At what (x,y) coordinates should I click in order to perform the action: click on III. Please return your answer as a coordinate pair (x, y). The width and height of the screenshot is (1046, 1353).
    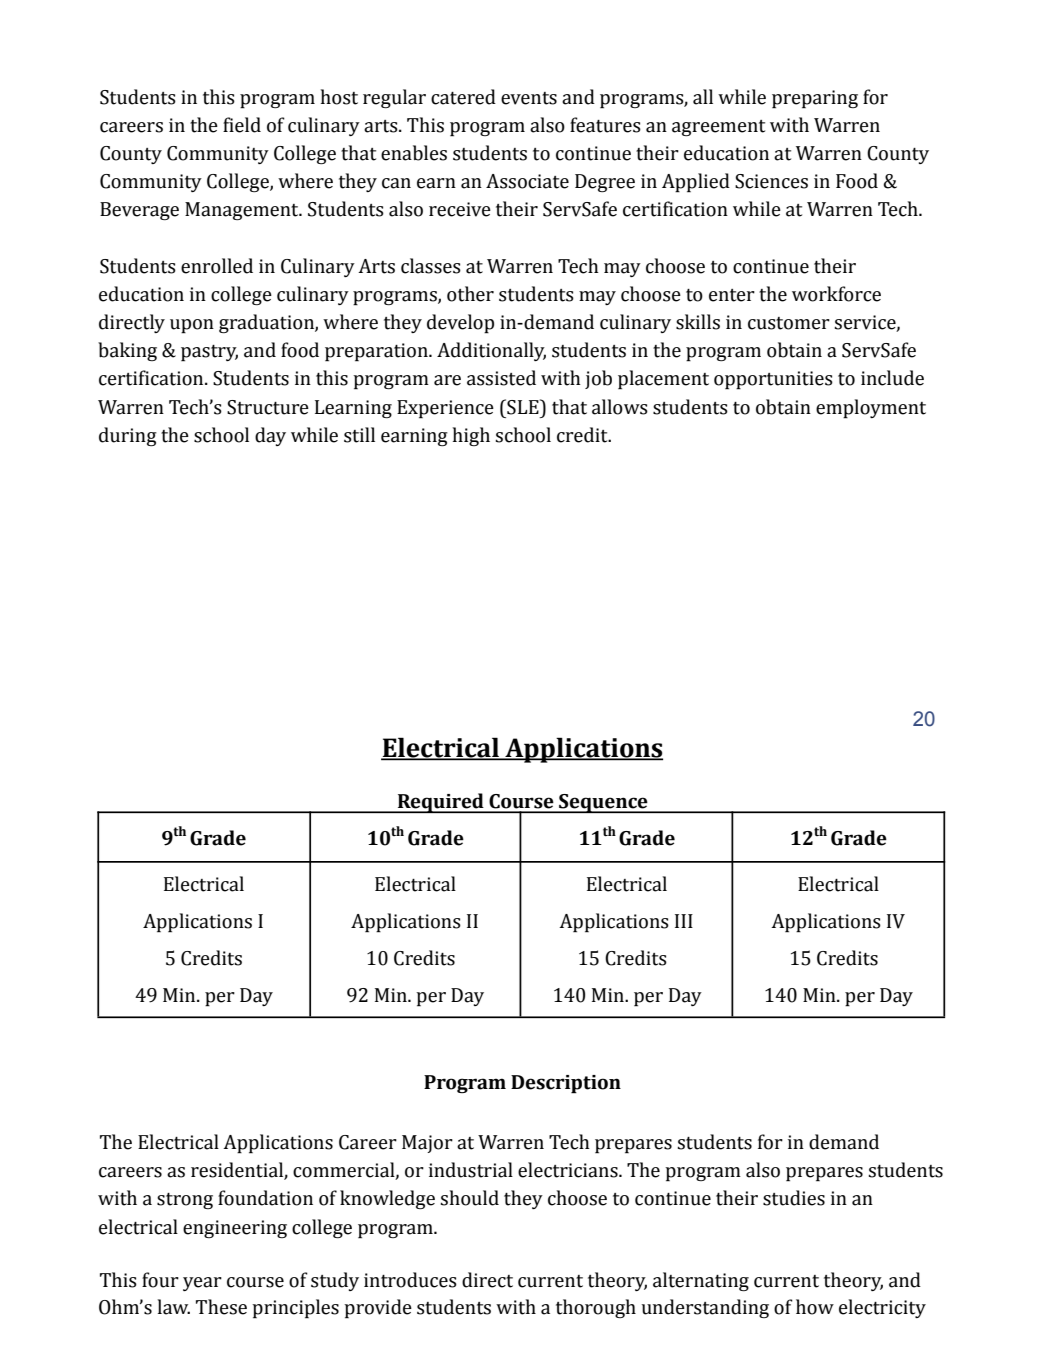
    Looking at the image, I should click on (684, 921).
